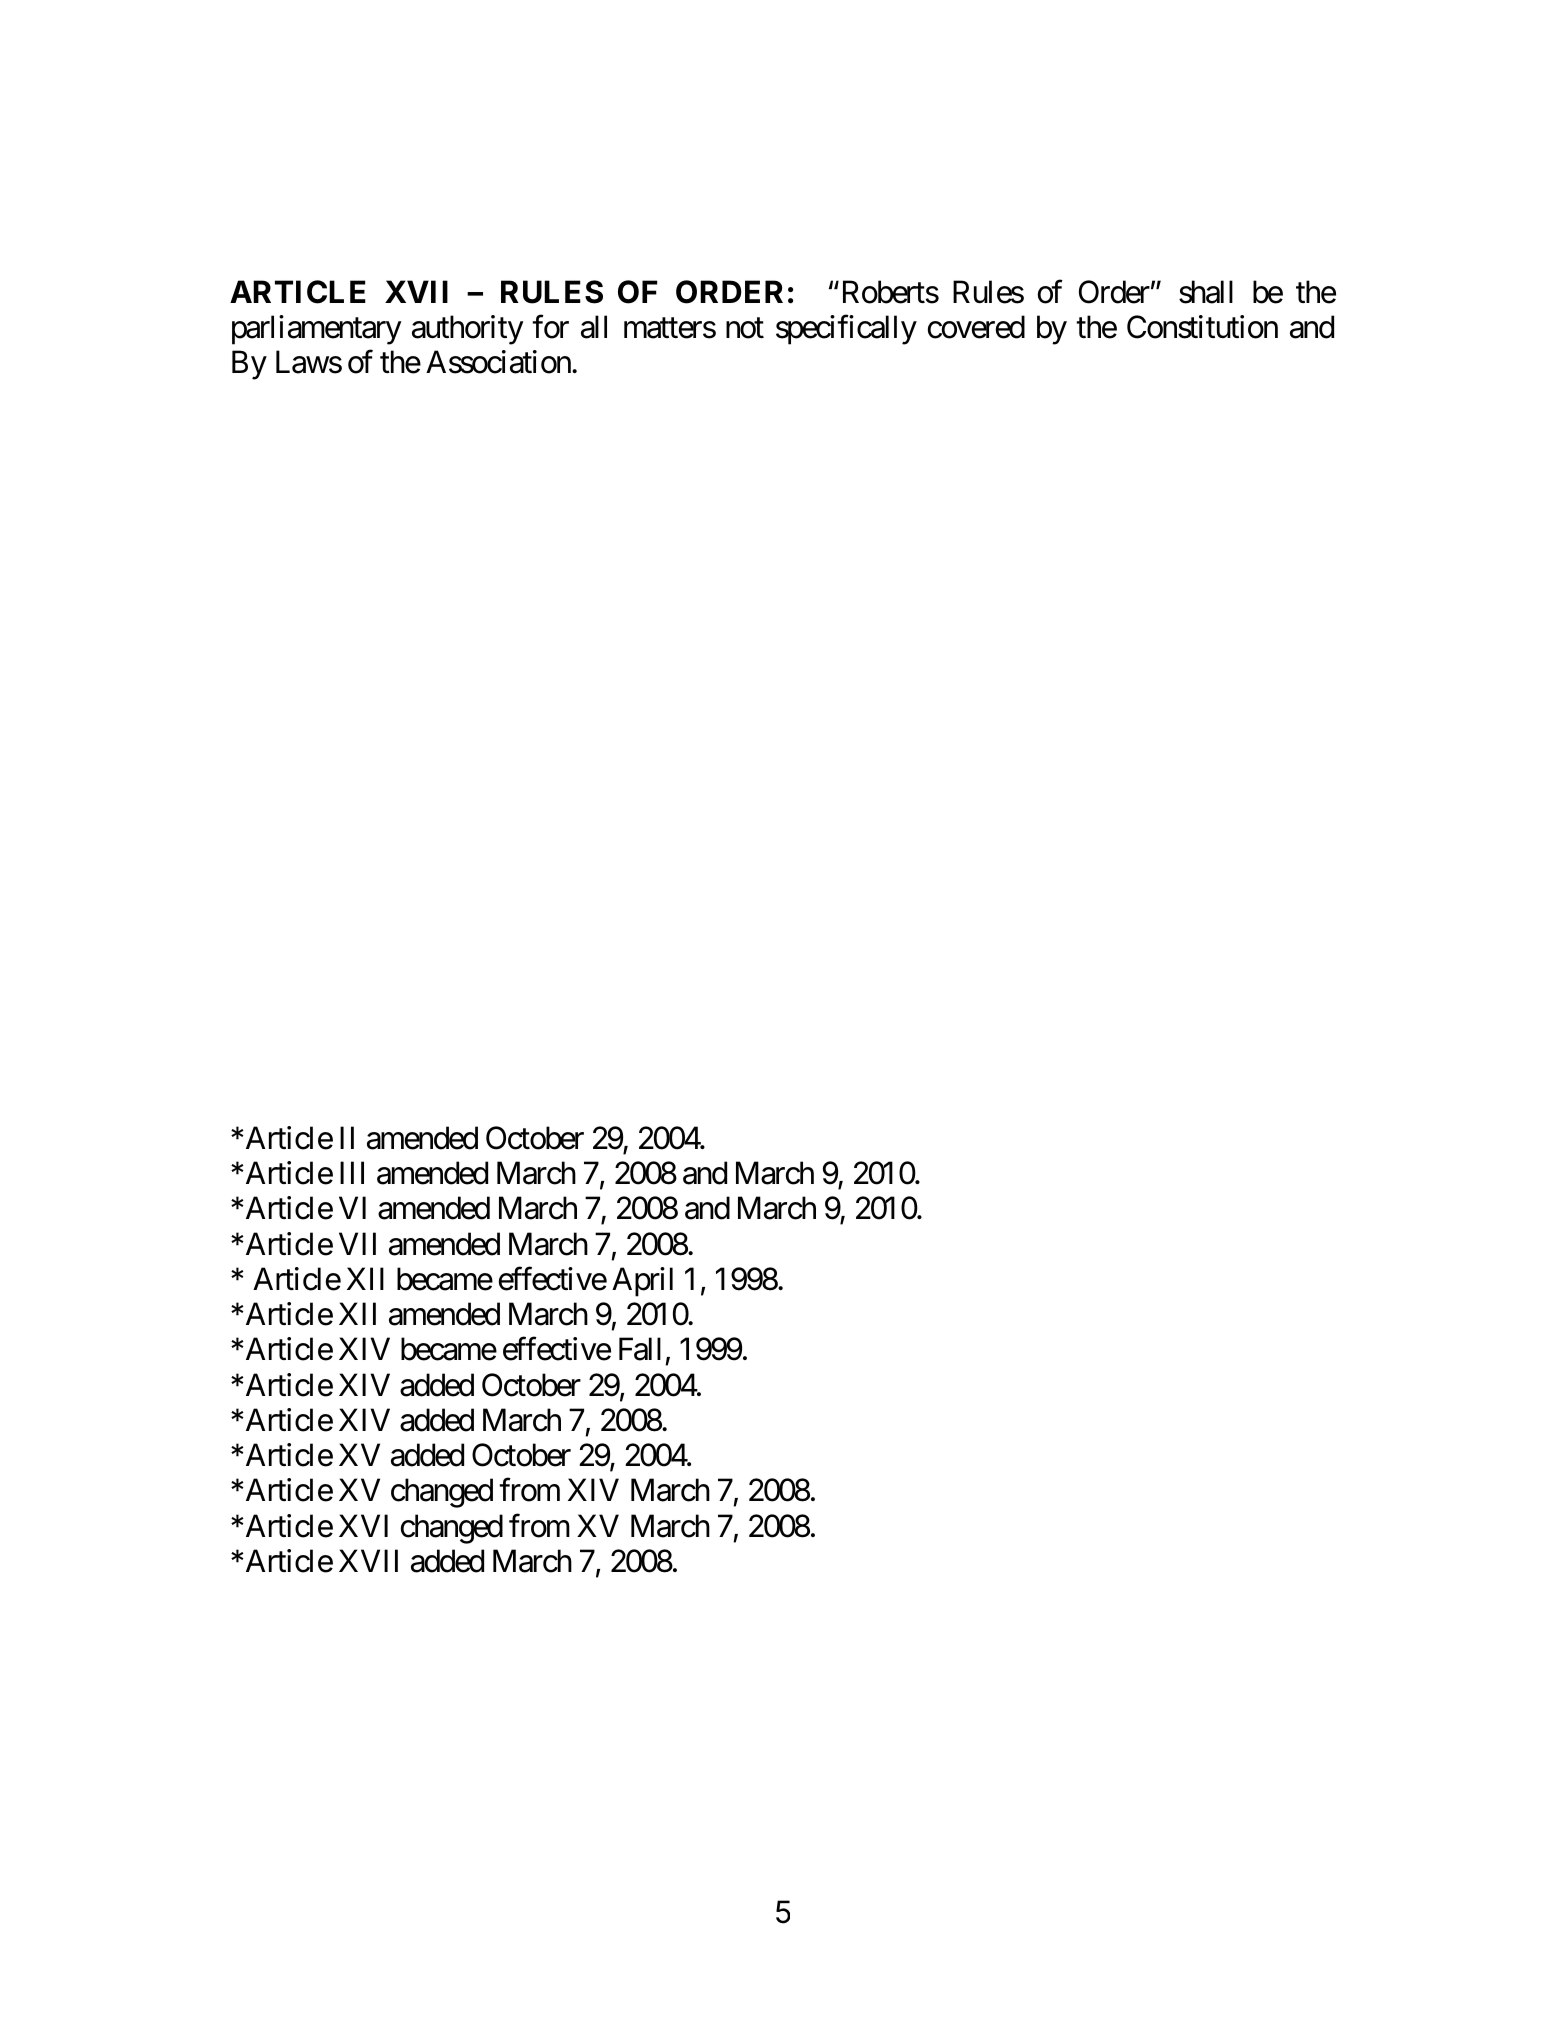 Image resolution: width=1563 pixels, height=2023 pixels. What do you see at coordinates (745, 328) in the image?
I see `not` at bounding box center [745, 328].
